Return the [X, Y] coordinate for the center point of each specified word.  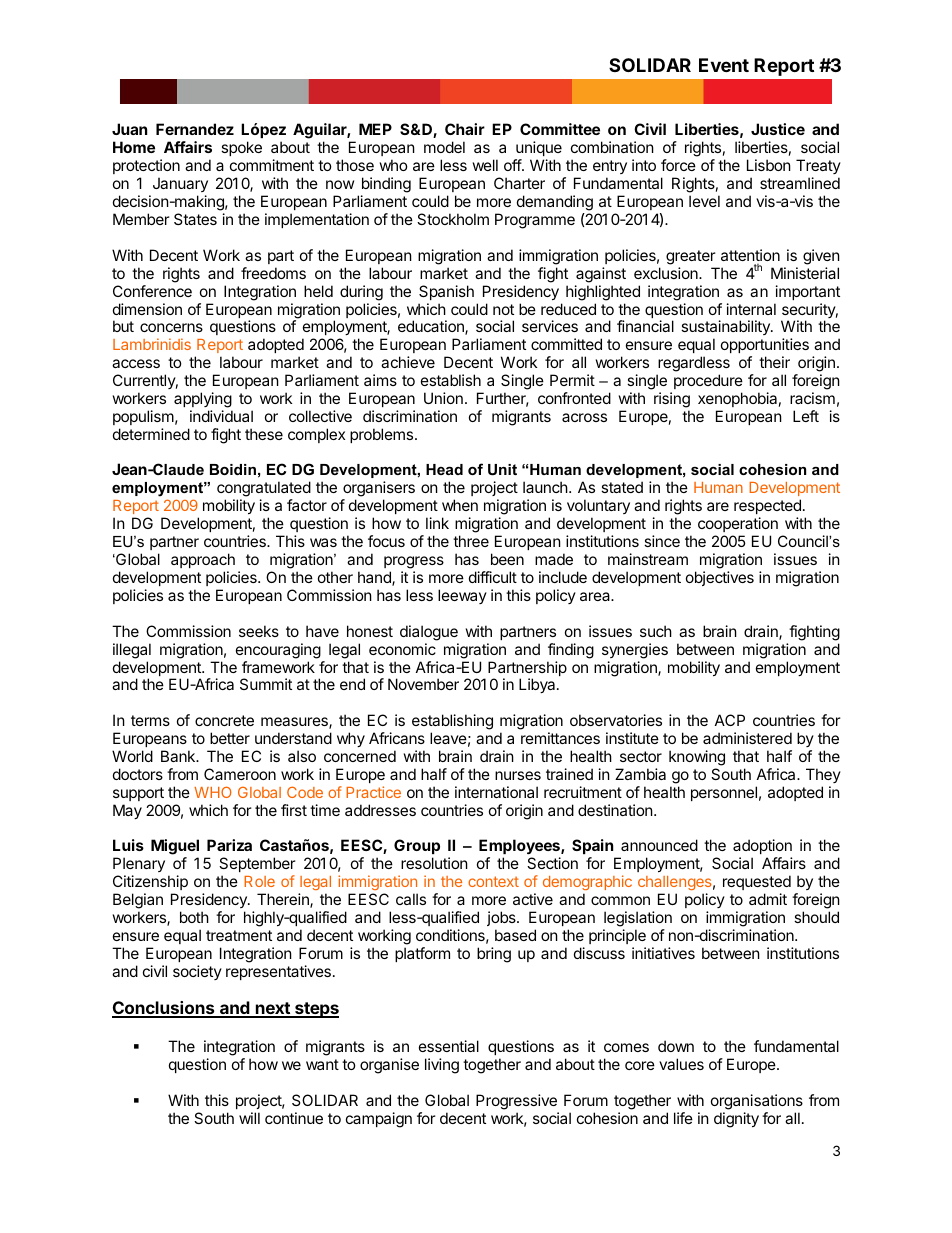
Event [724, 65]
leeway [462, 596]
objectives [720, 578]
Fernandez [195, 129]
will [249, 1118]
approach [203, 560]
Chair [465, 129]
